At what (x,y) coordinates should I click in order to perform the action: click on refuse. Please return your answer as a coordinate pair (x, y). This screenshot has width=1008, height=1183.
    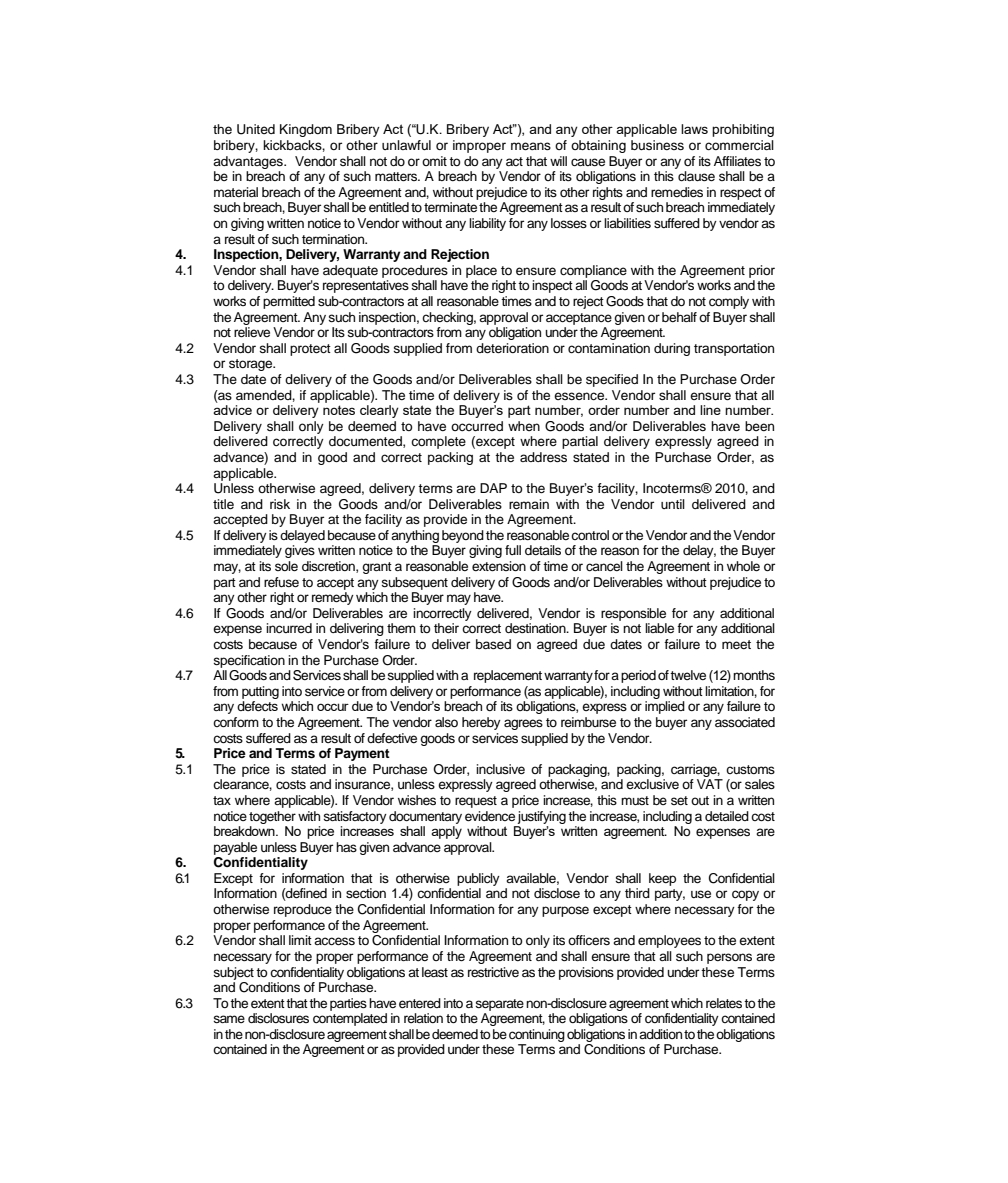
    Looking at the image, I should click on (281, 582).
